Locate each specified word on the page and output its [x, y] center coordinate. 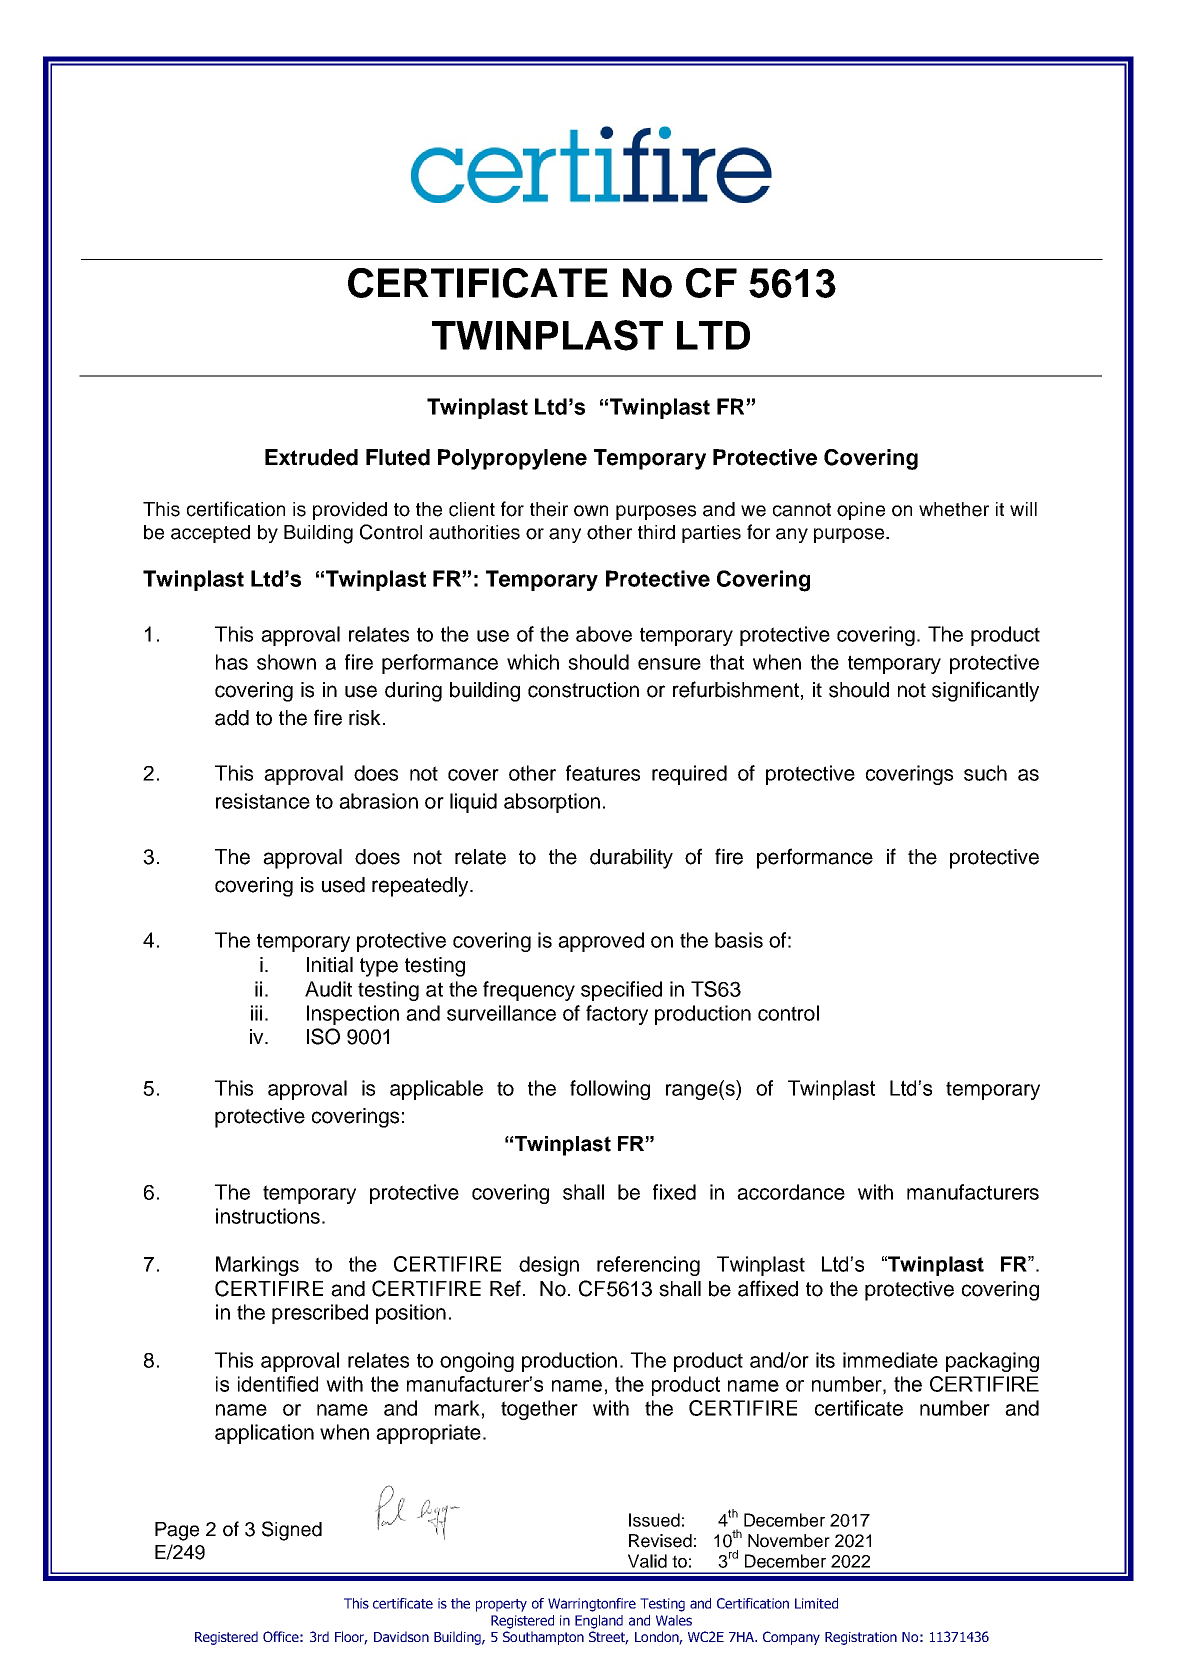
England [599, 1622]
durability [631, 859]
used [343, 885]
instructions [268, 1216]
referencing [648, 1266]
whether [954, 509]
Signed [292, 1531]
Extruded [311, 457]
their [549, 509]
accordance [791, 1192]
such [985, 773]
